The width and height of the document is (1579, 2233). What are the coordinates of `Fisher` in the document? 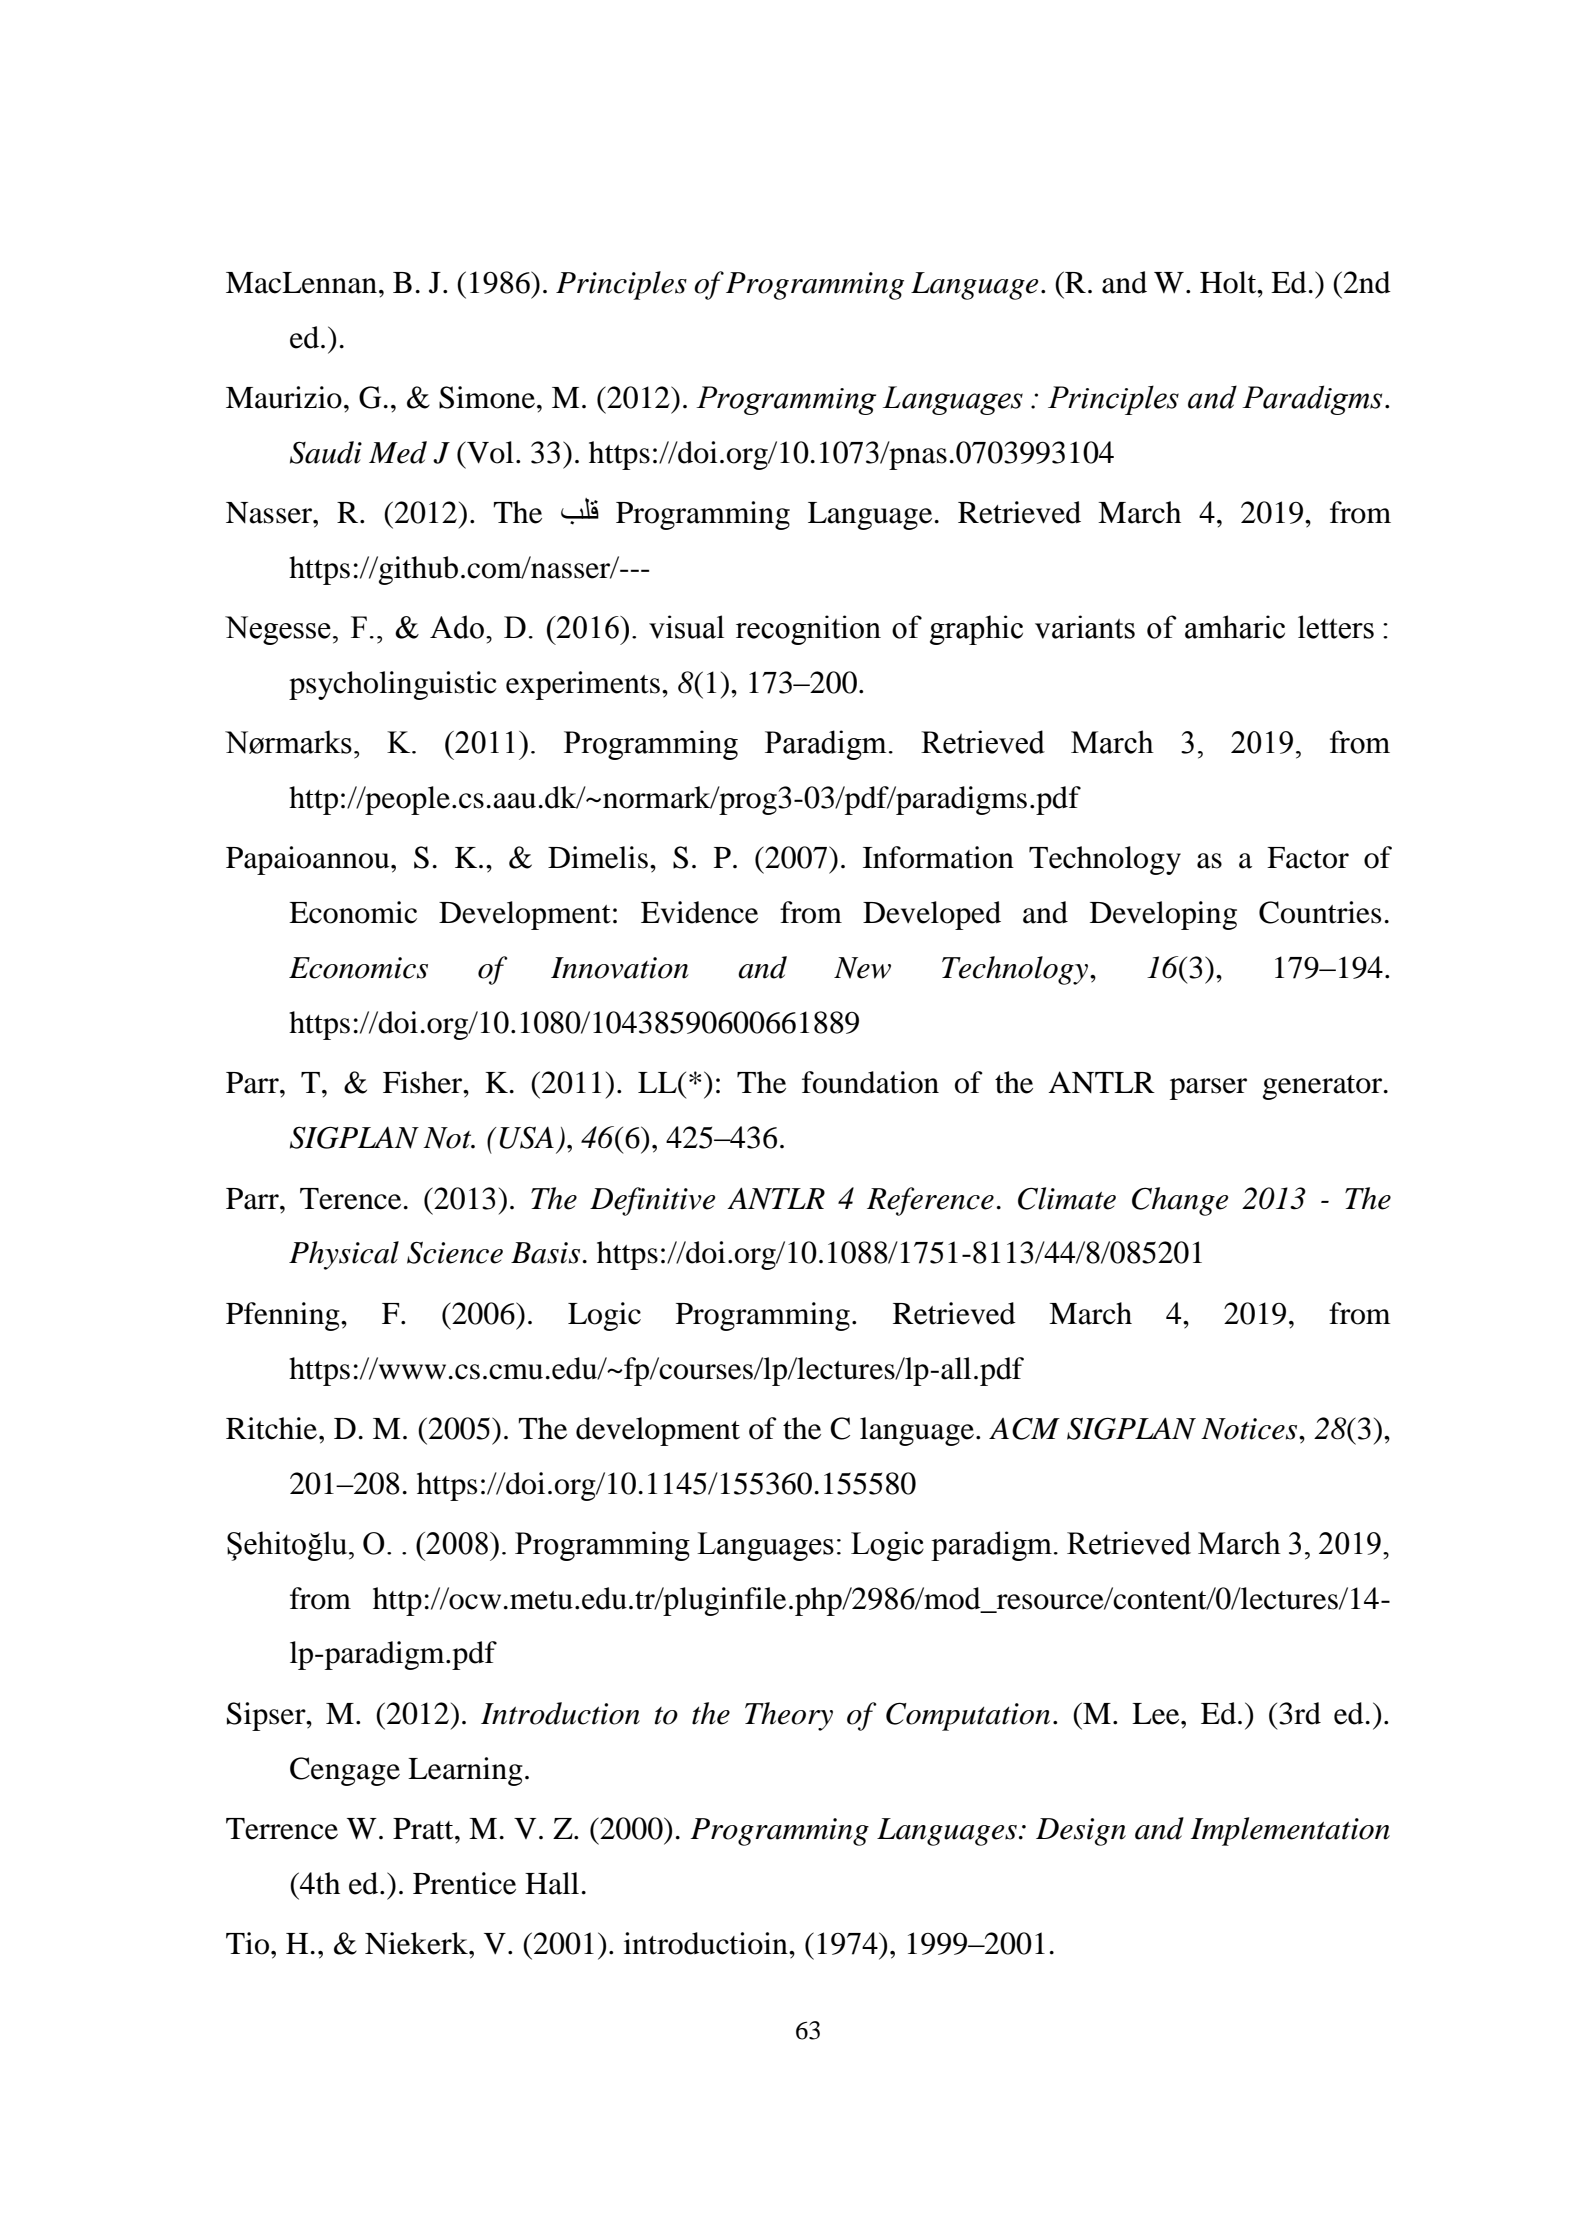 It's located at (424, 1082).
